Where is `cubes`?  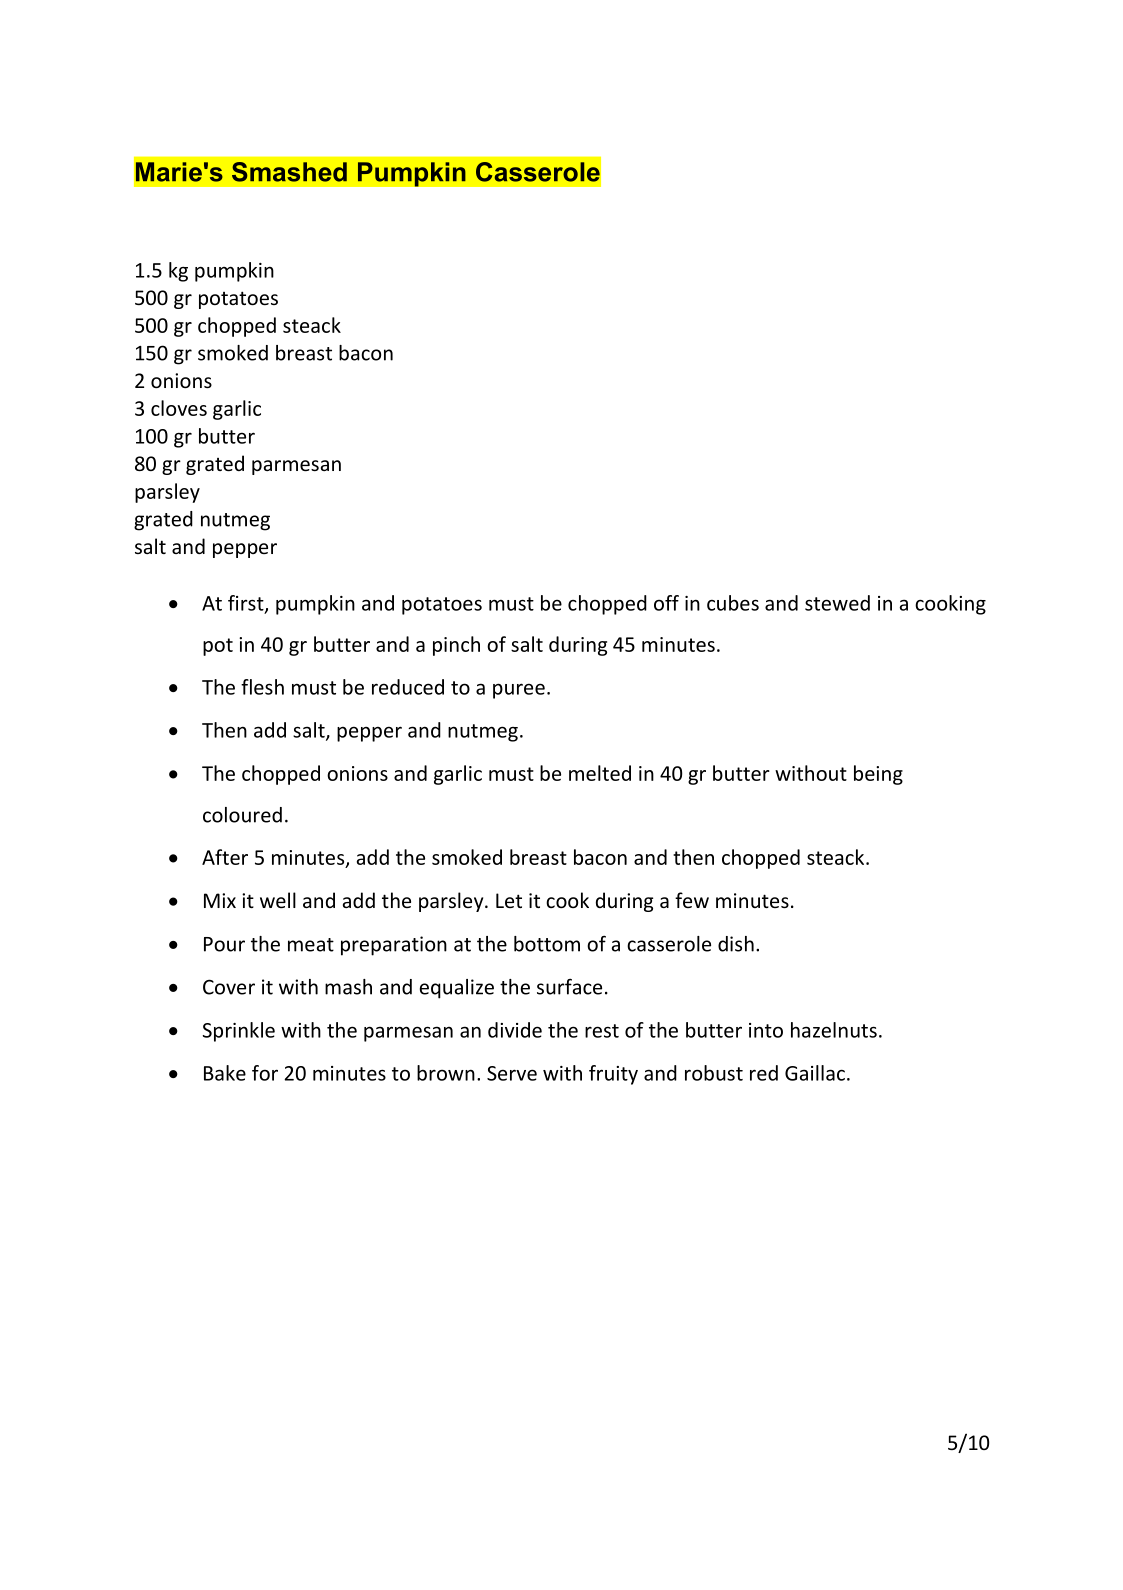 cubes is located at coordinates (733, 603).
